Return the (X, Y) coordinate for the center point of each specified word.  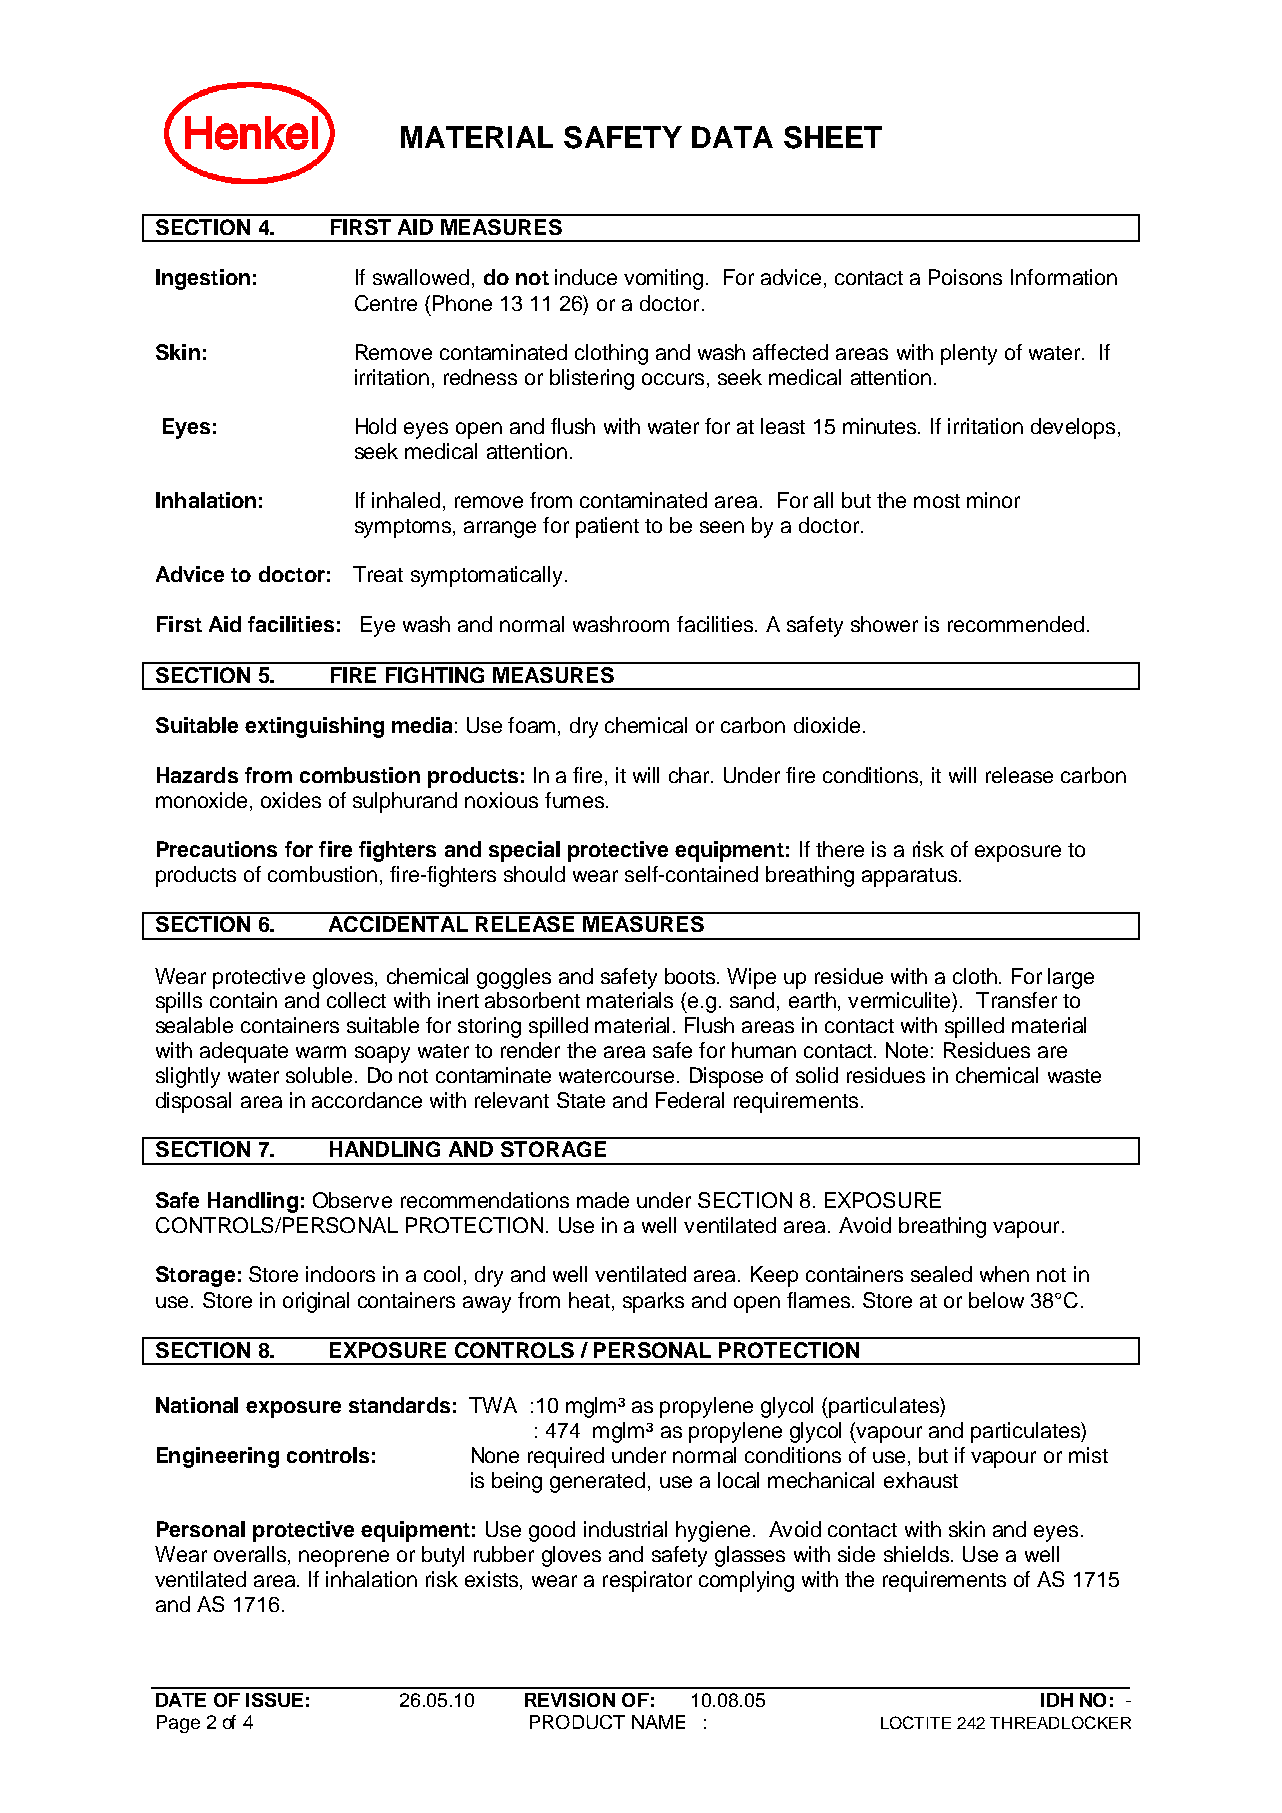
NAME (658, 1722)
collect (356, 1000)
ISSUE (274, 1700)
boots (691, 976)
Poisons (965, 277)
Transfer (1016, 1000)
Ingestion (203, 279)
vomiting (663, 279)
